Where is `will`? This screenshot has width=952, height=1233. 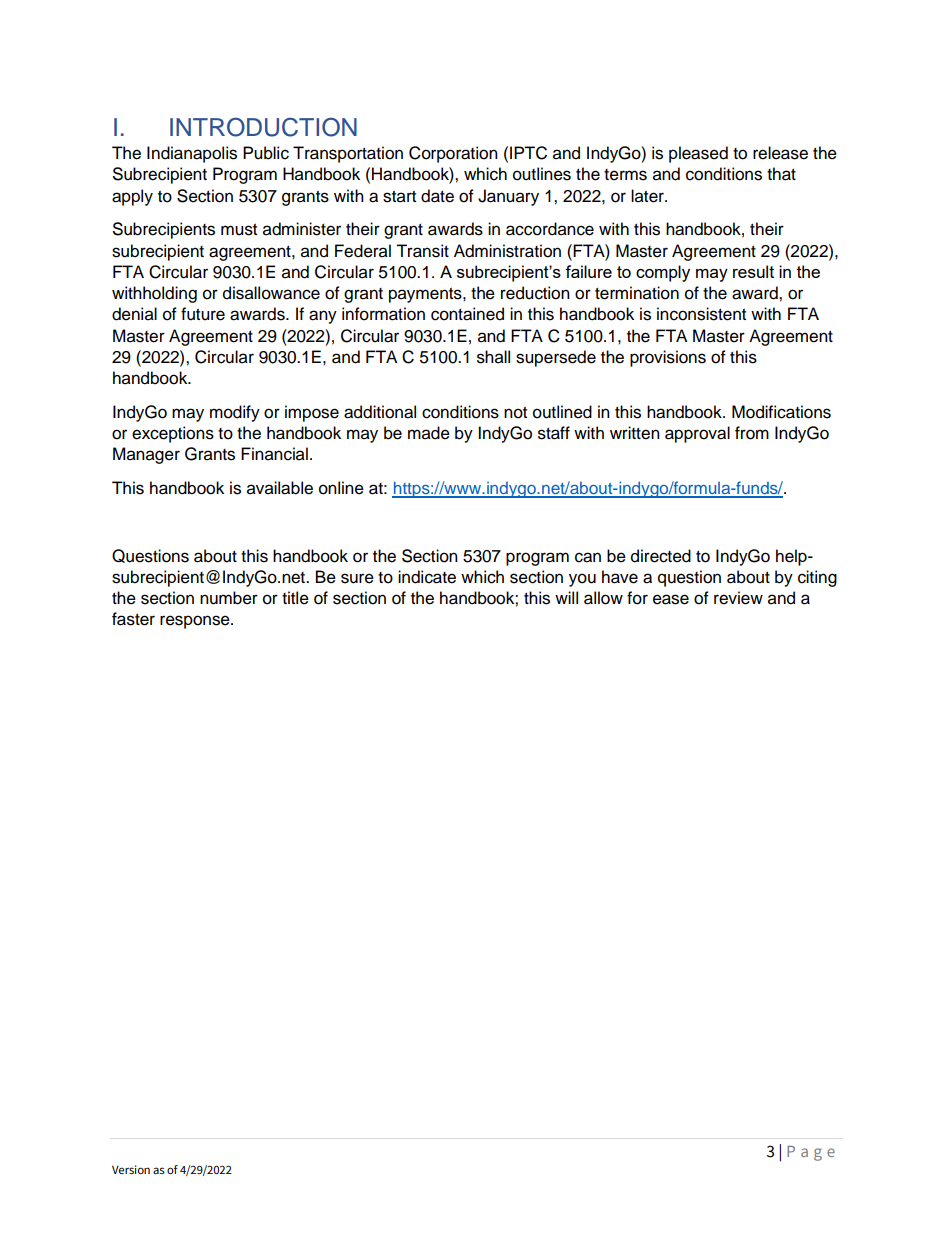
will is located at coordinates (566, 597).
